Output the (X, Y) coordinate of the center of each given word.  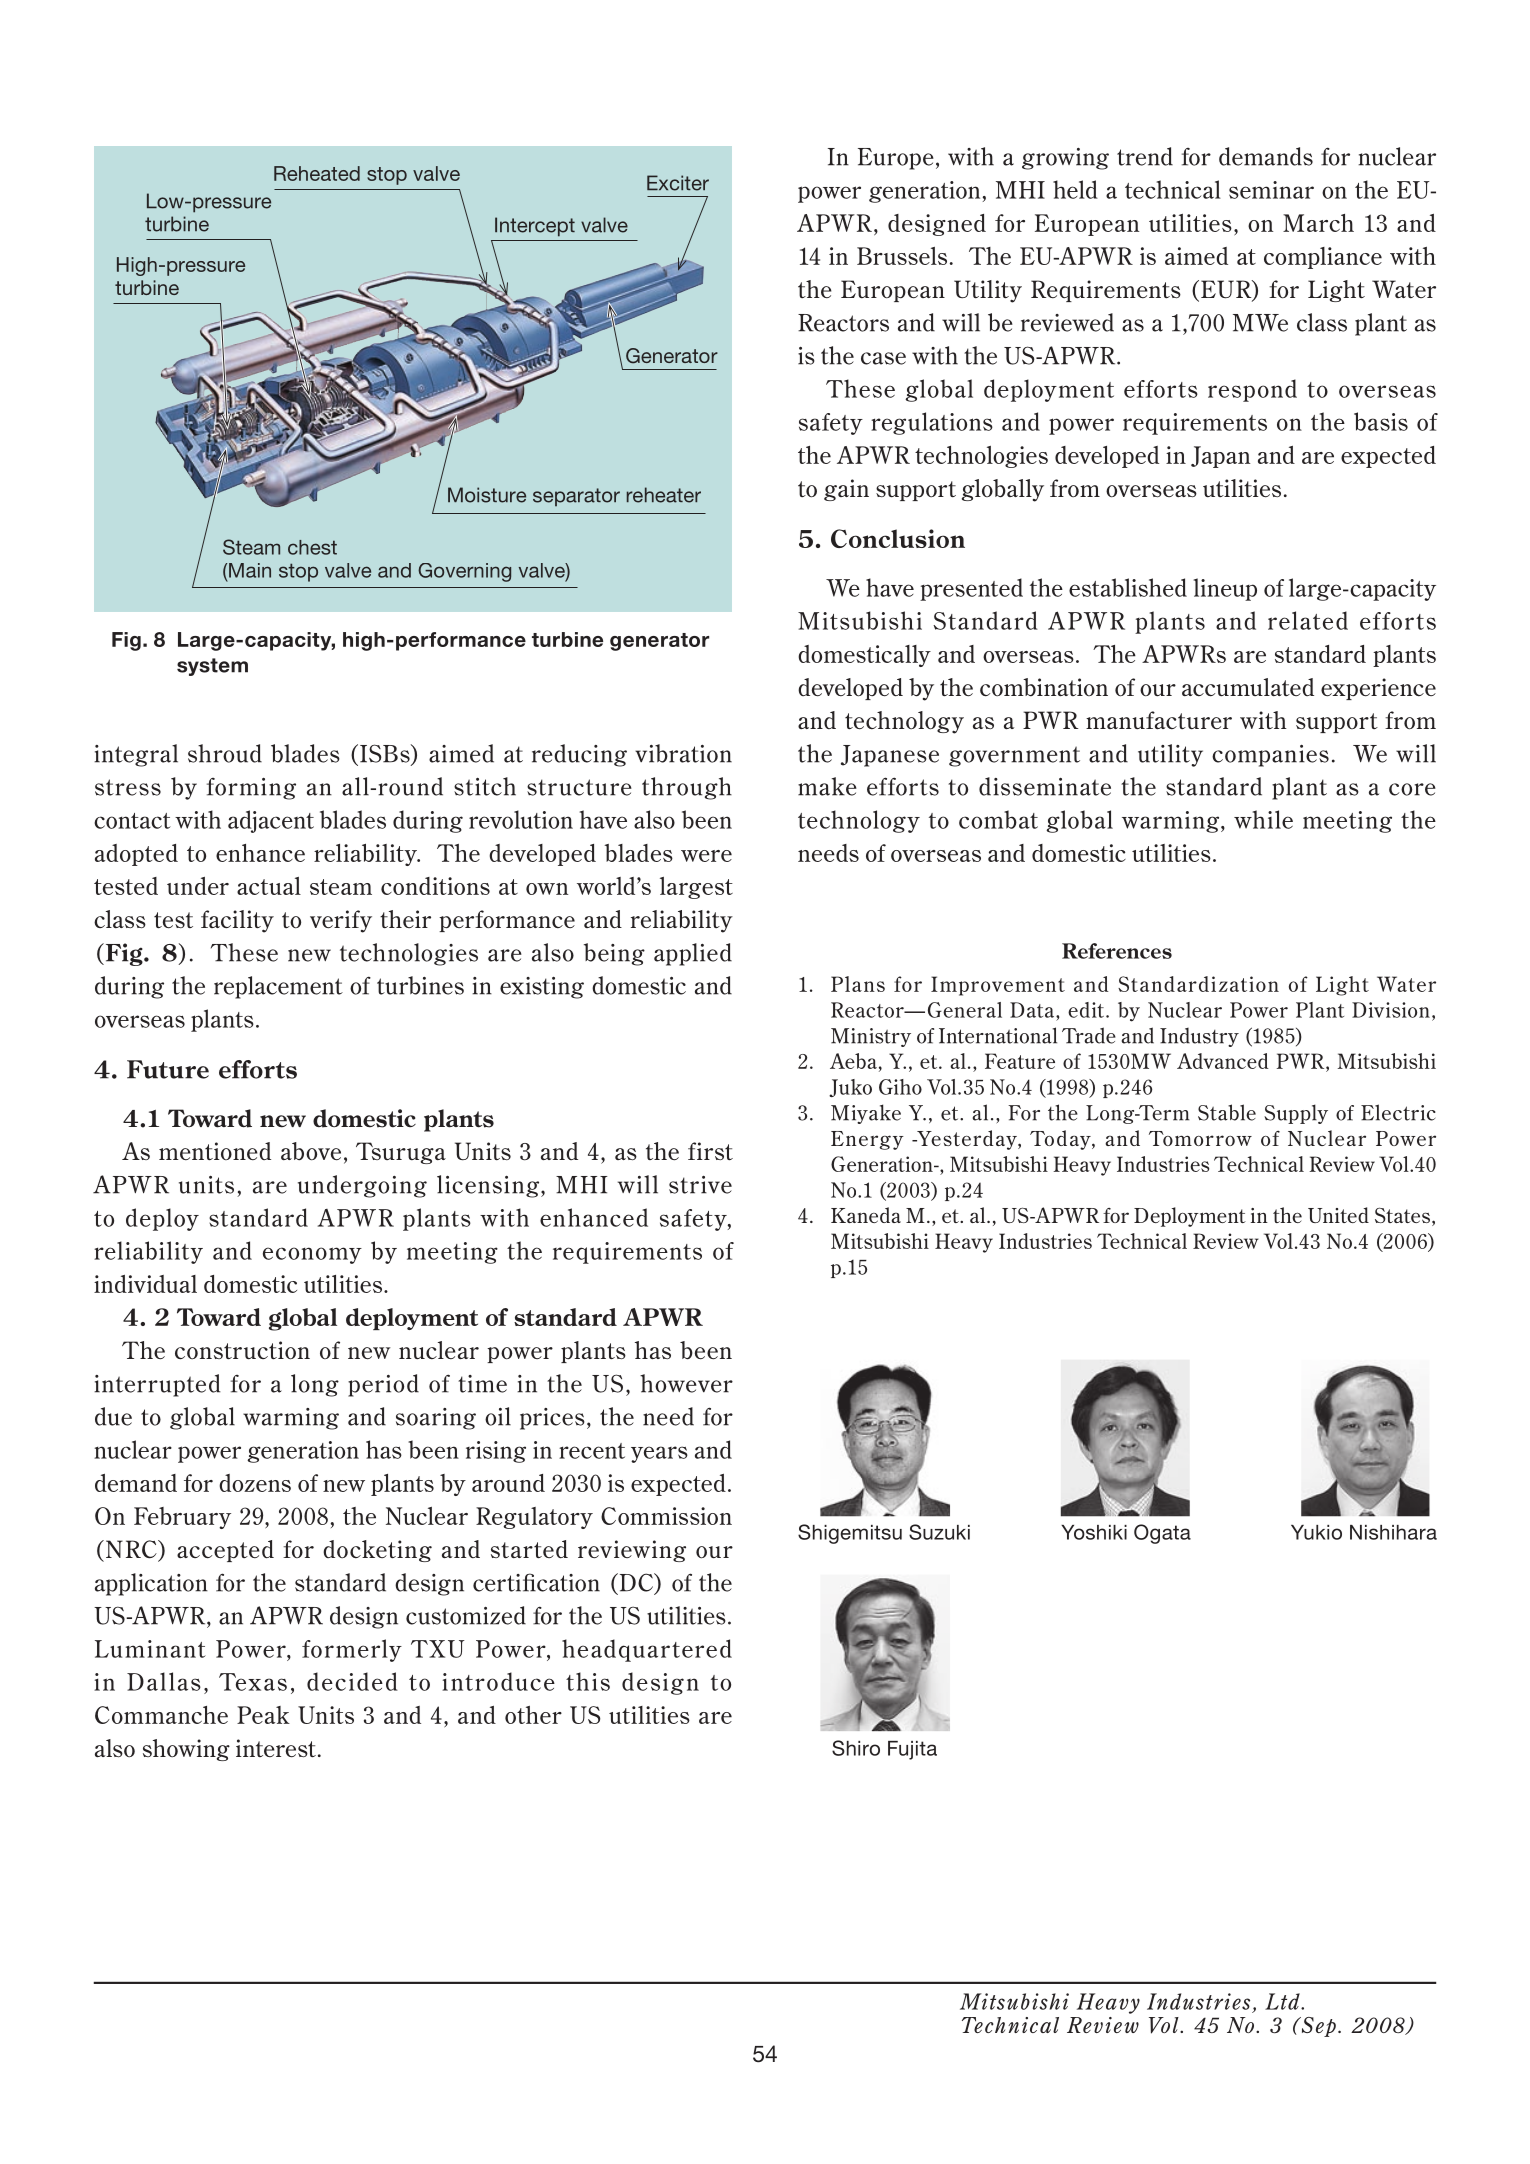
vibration (683, 753)
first (710, 1151)
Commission (666, 1516)
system (212, 667)
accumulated (1248, 687)
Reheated (317, 173)
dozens (255, 1483)
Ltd (1283, 2001)
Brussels (902, 256)
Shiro (856, 1748)
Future (168, 1069)
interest (276, 1748)
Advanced (1223, 1061)
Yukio (1316, 1532)
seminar (1271, 190)
